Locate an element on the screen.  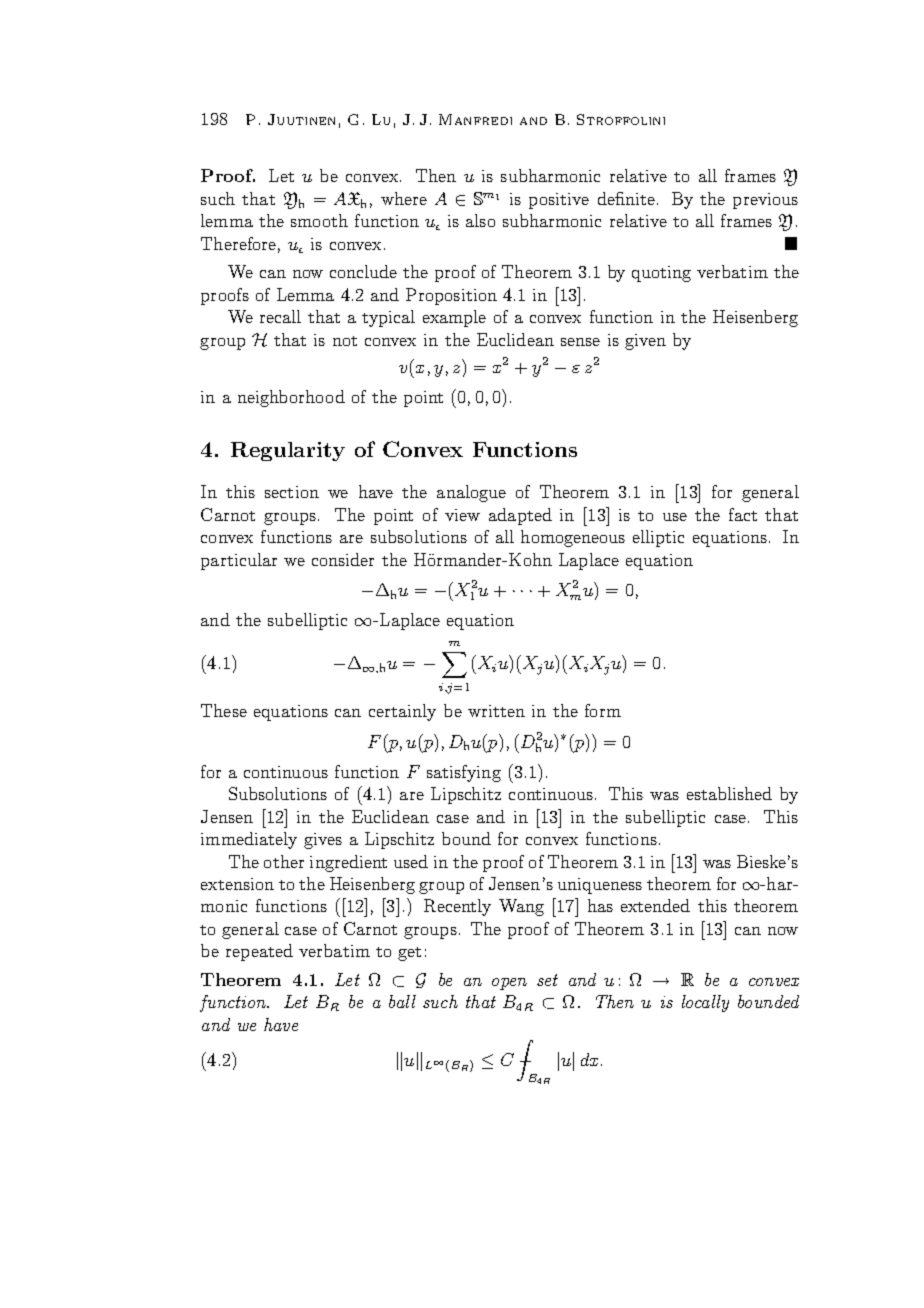
analogue is located at coordinates (471, 493).
